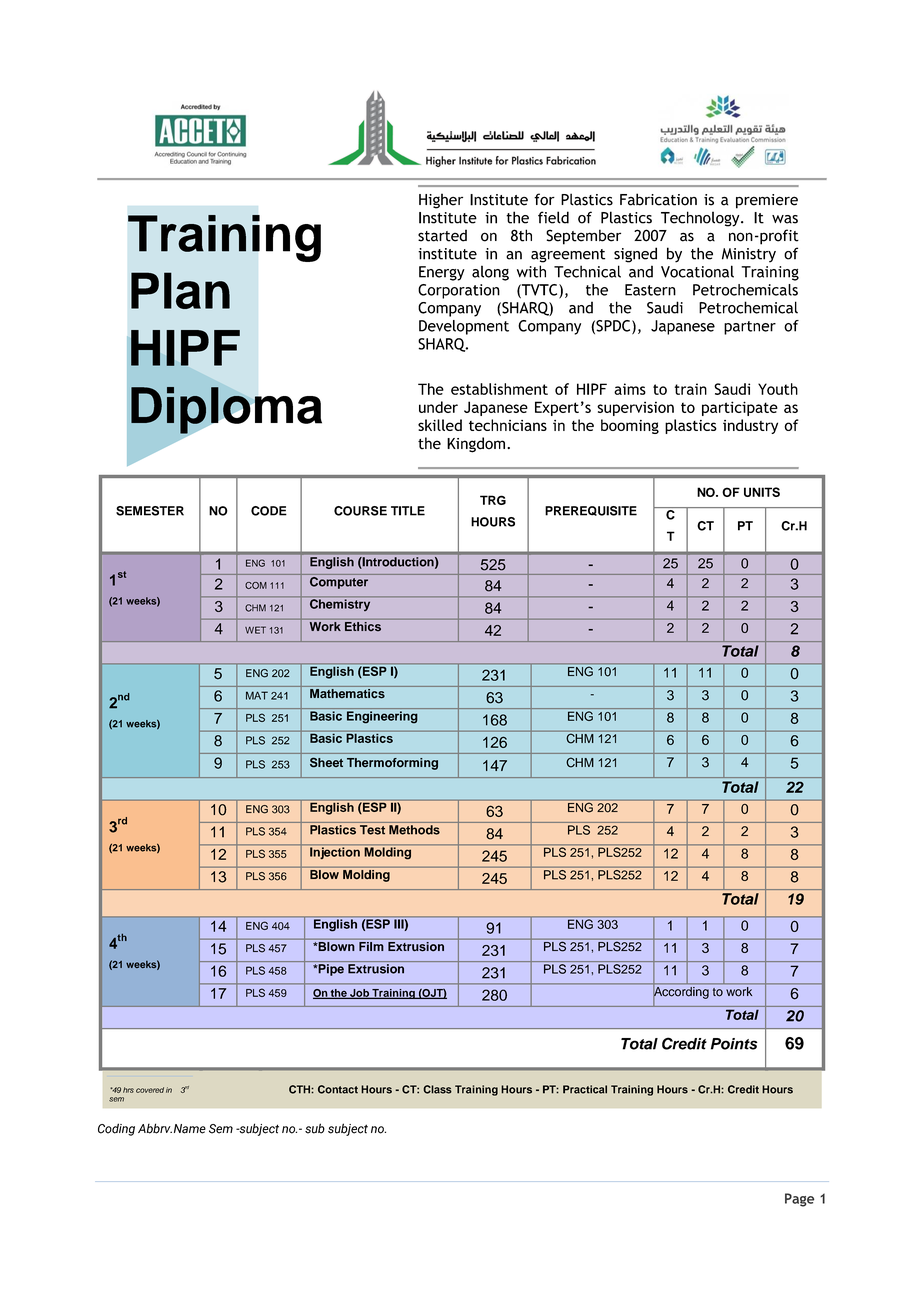 This document has width=924, height=1308. I want to click on TITLE, so click(408, 511).
